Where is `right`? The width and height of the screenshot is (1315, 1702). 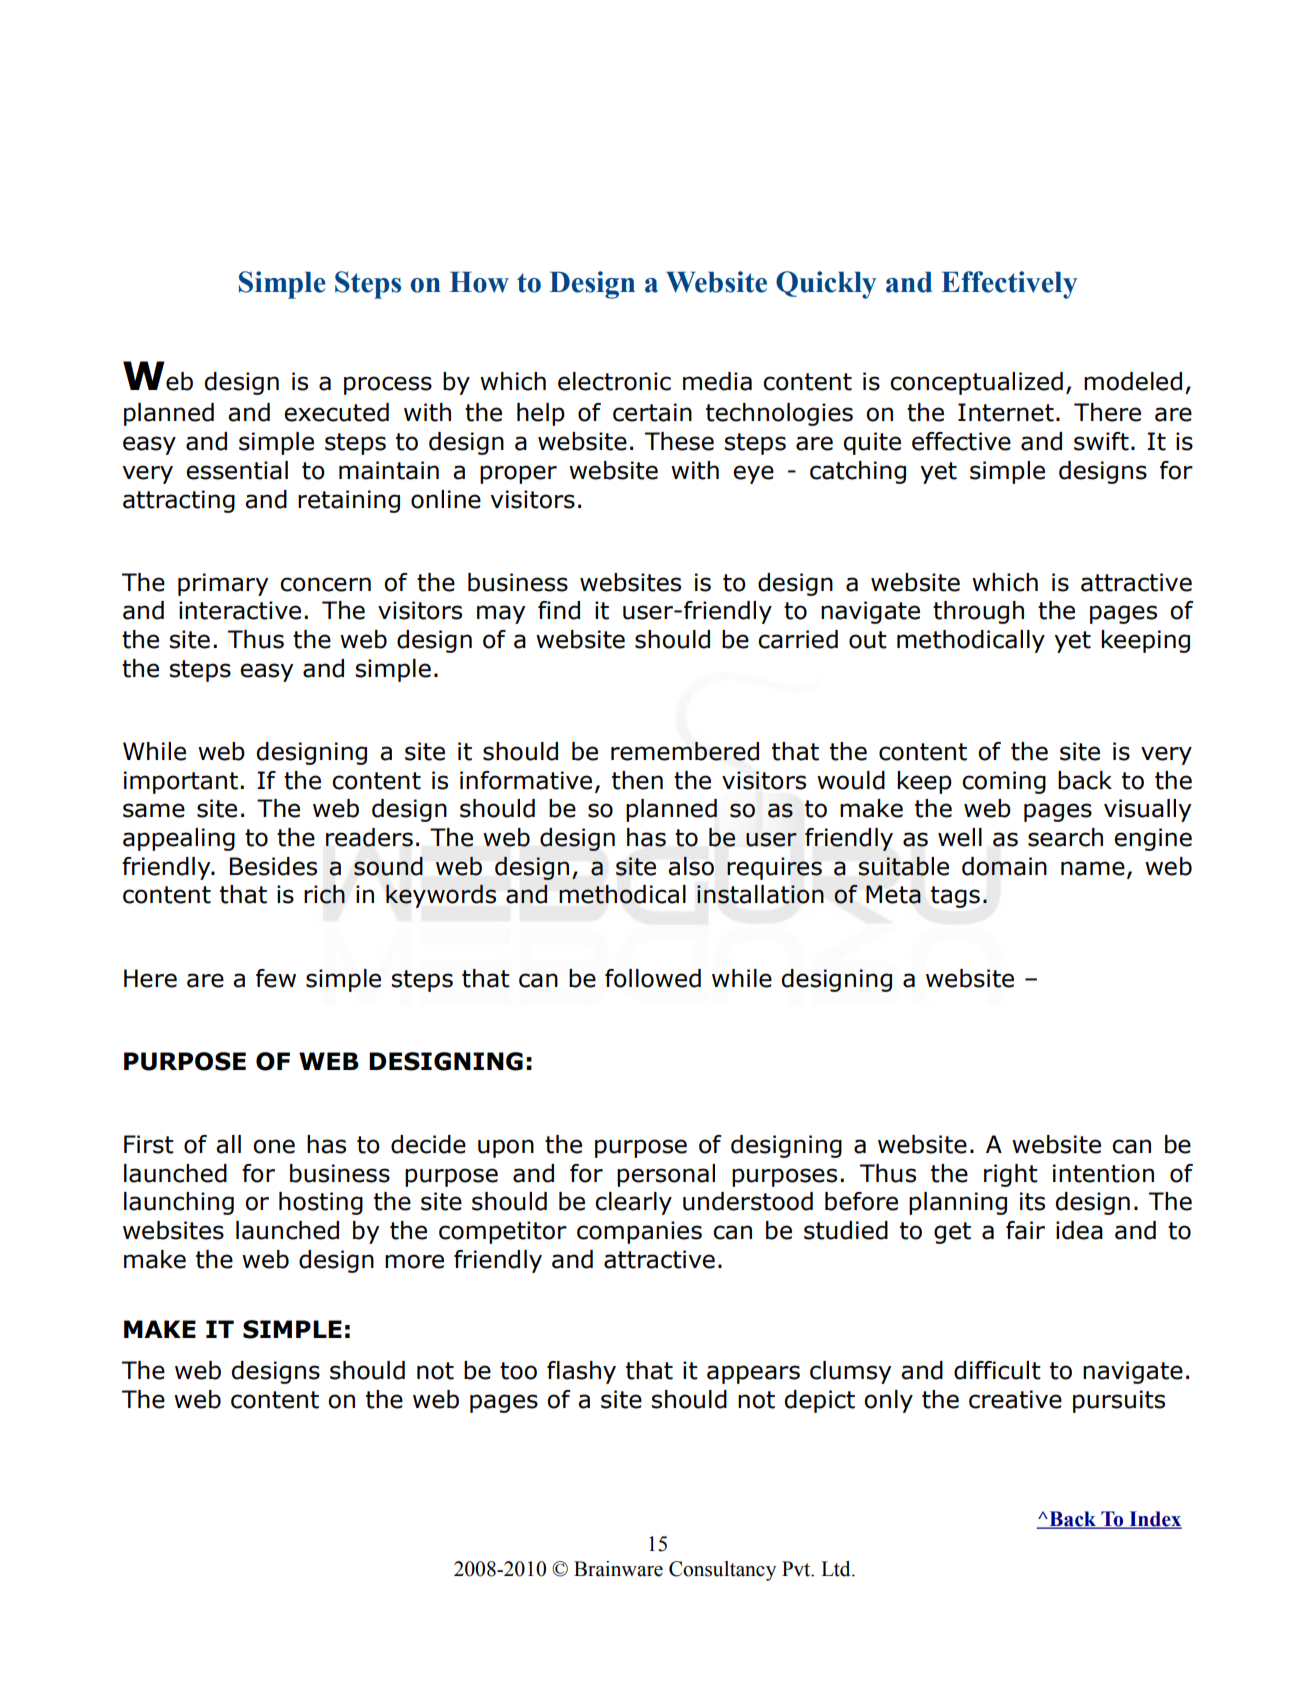
right is located at coordinates (1011, 1175).
